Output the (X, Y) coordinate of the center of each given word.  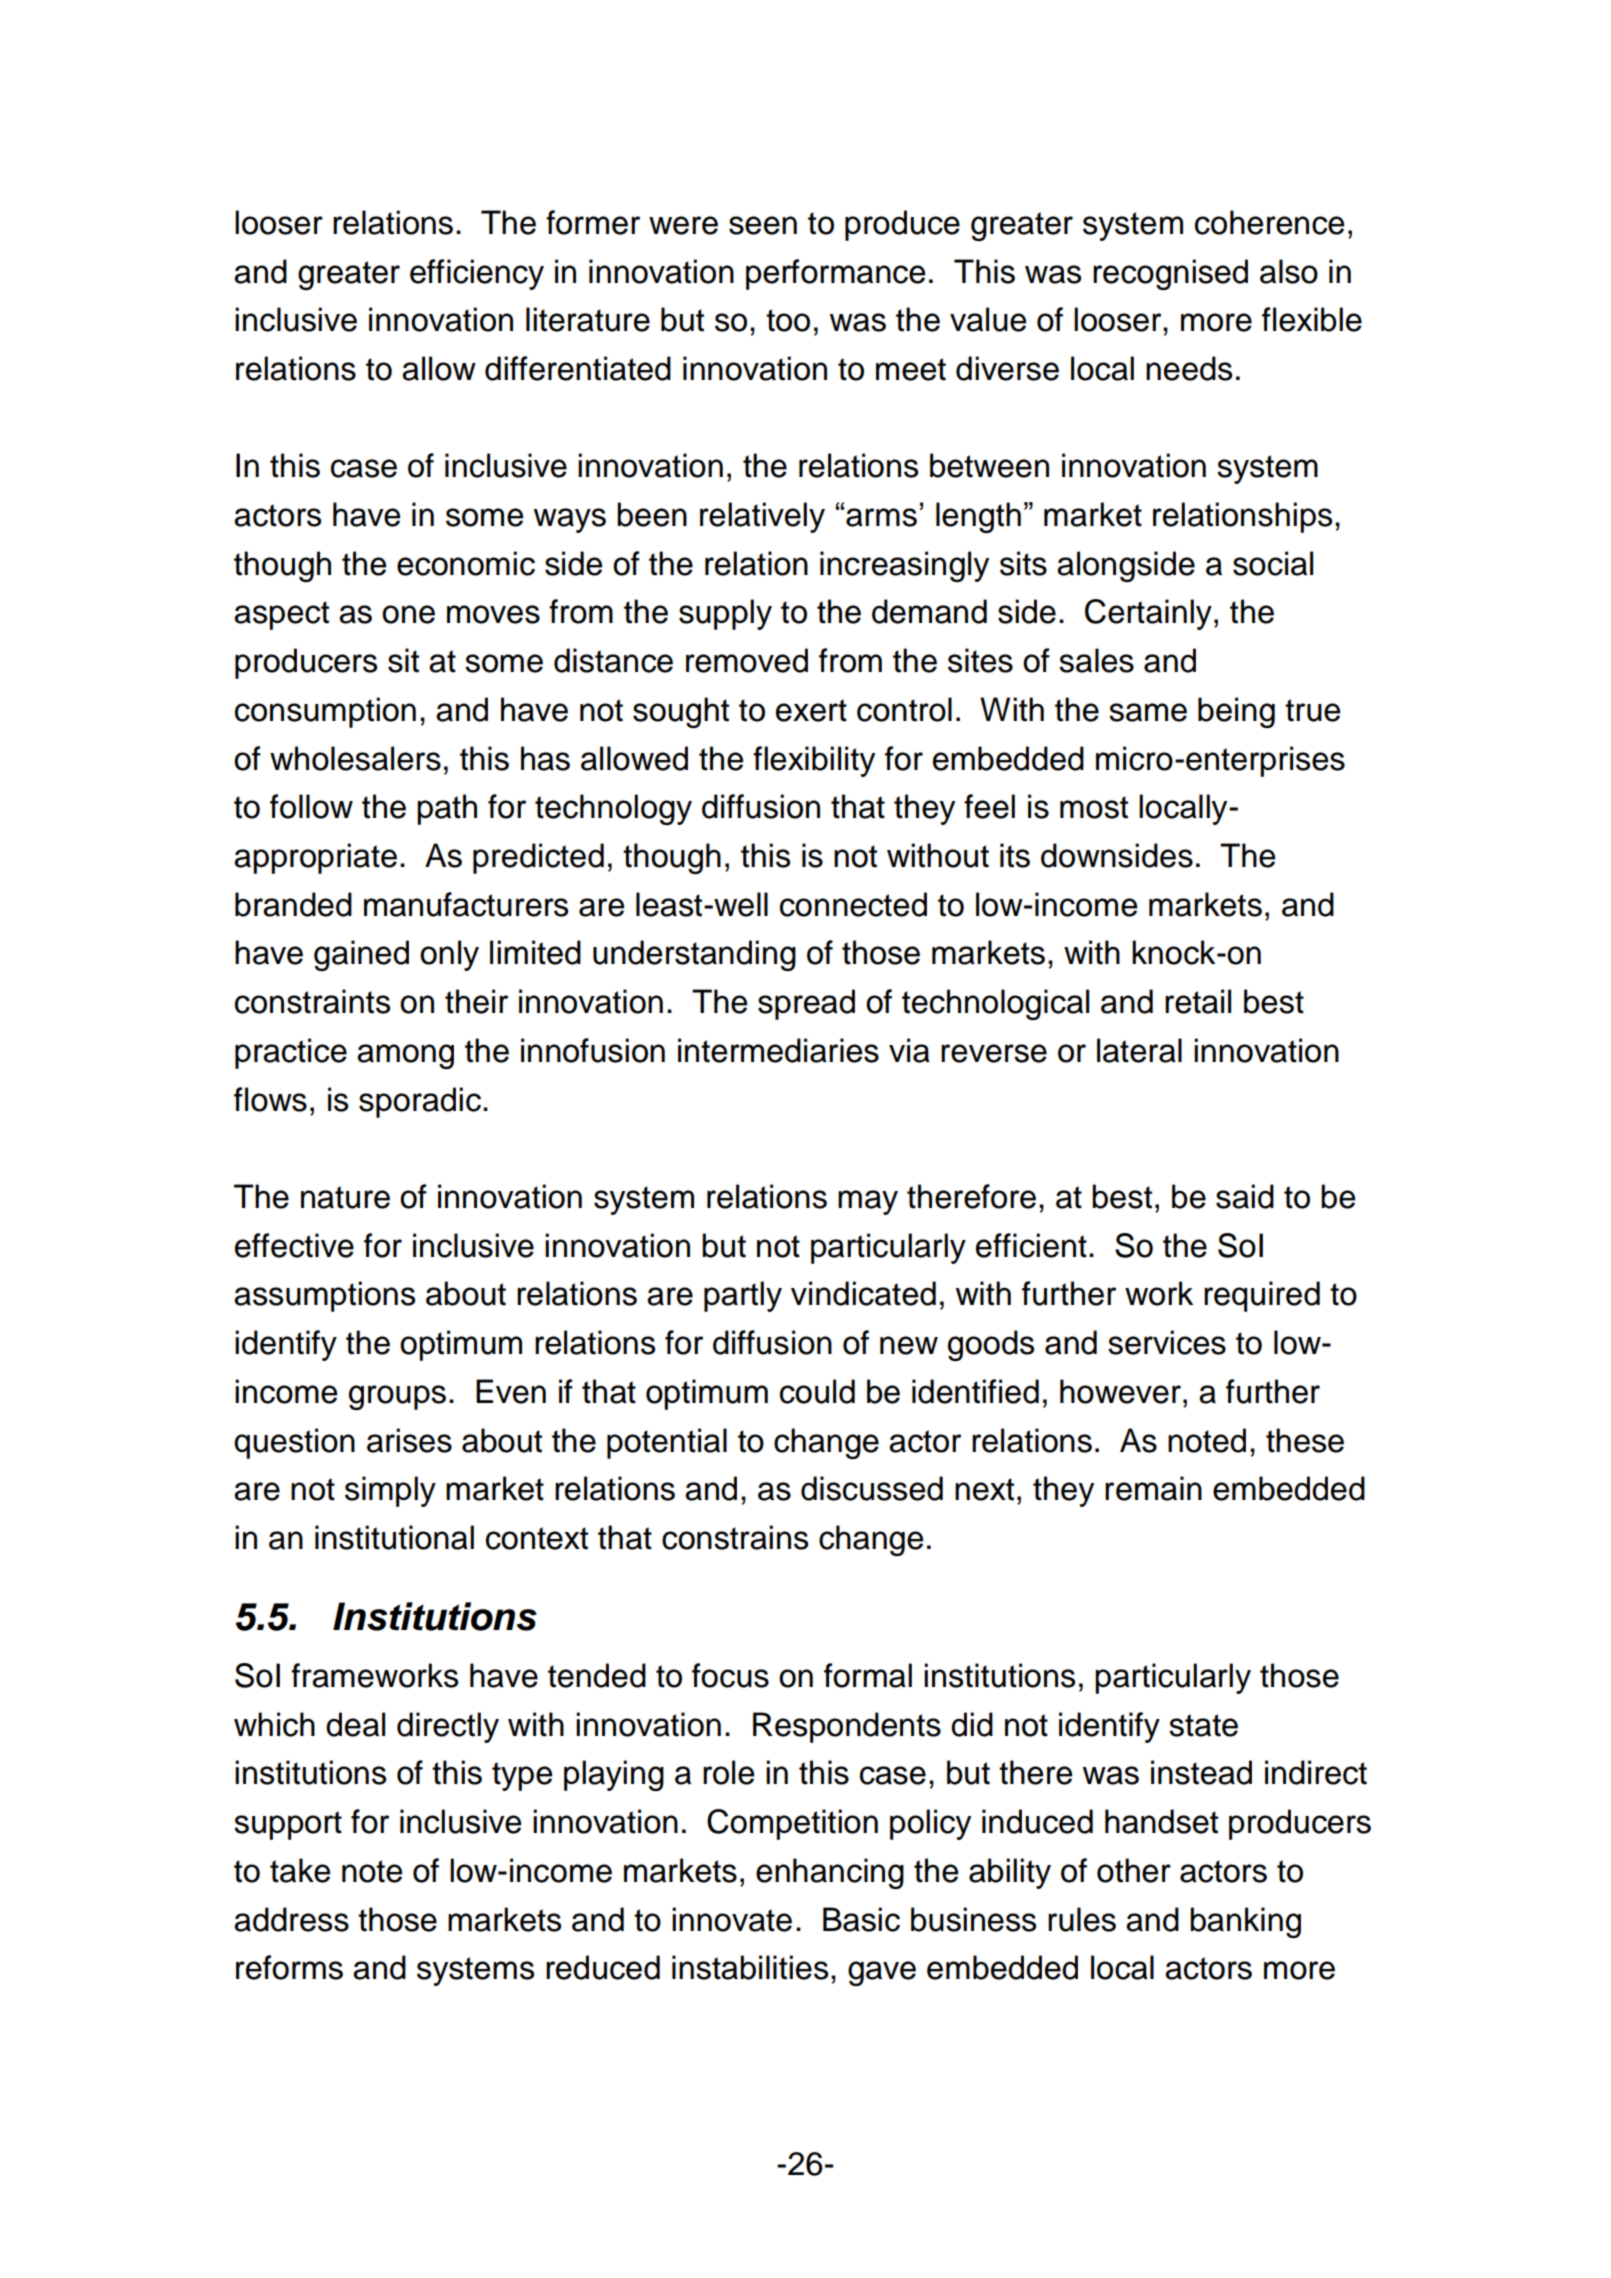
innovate (732, 1919)
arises (409, 1440)
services (1167, 1342)
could (817, 1391)
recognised (1170, 274)
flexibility (814, 761)
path (447, 809)
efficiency (477, 274)
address (291, 1919)
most (1094, 807)
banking (1245, 1922)
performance (835, 274)
